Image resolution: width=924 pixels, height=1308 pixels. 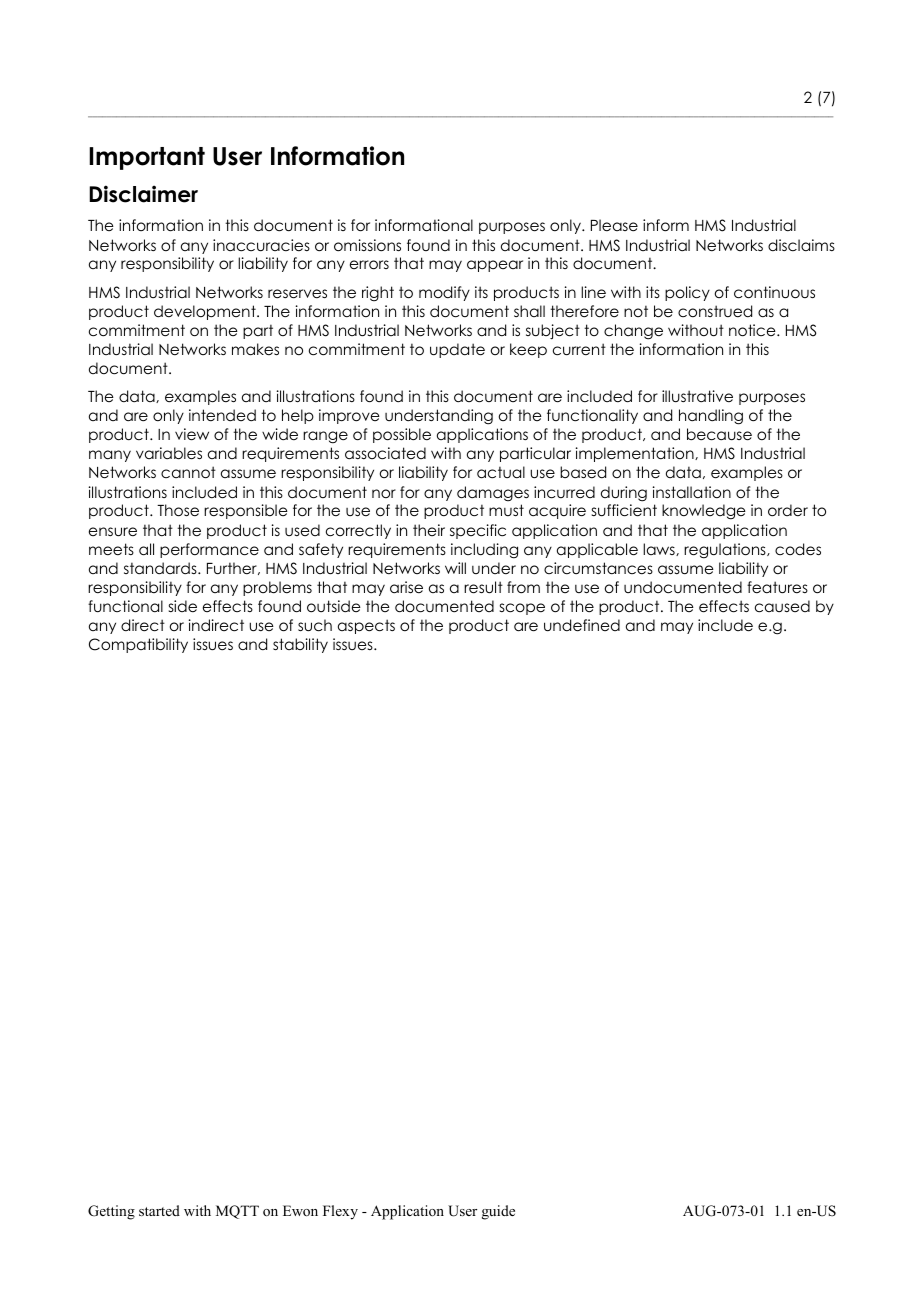 What do you see at coordinates (495, 266) in the screenshot?
I see `appear` at bounding box center [495, 266].
